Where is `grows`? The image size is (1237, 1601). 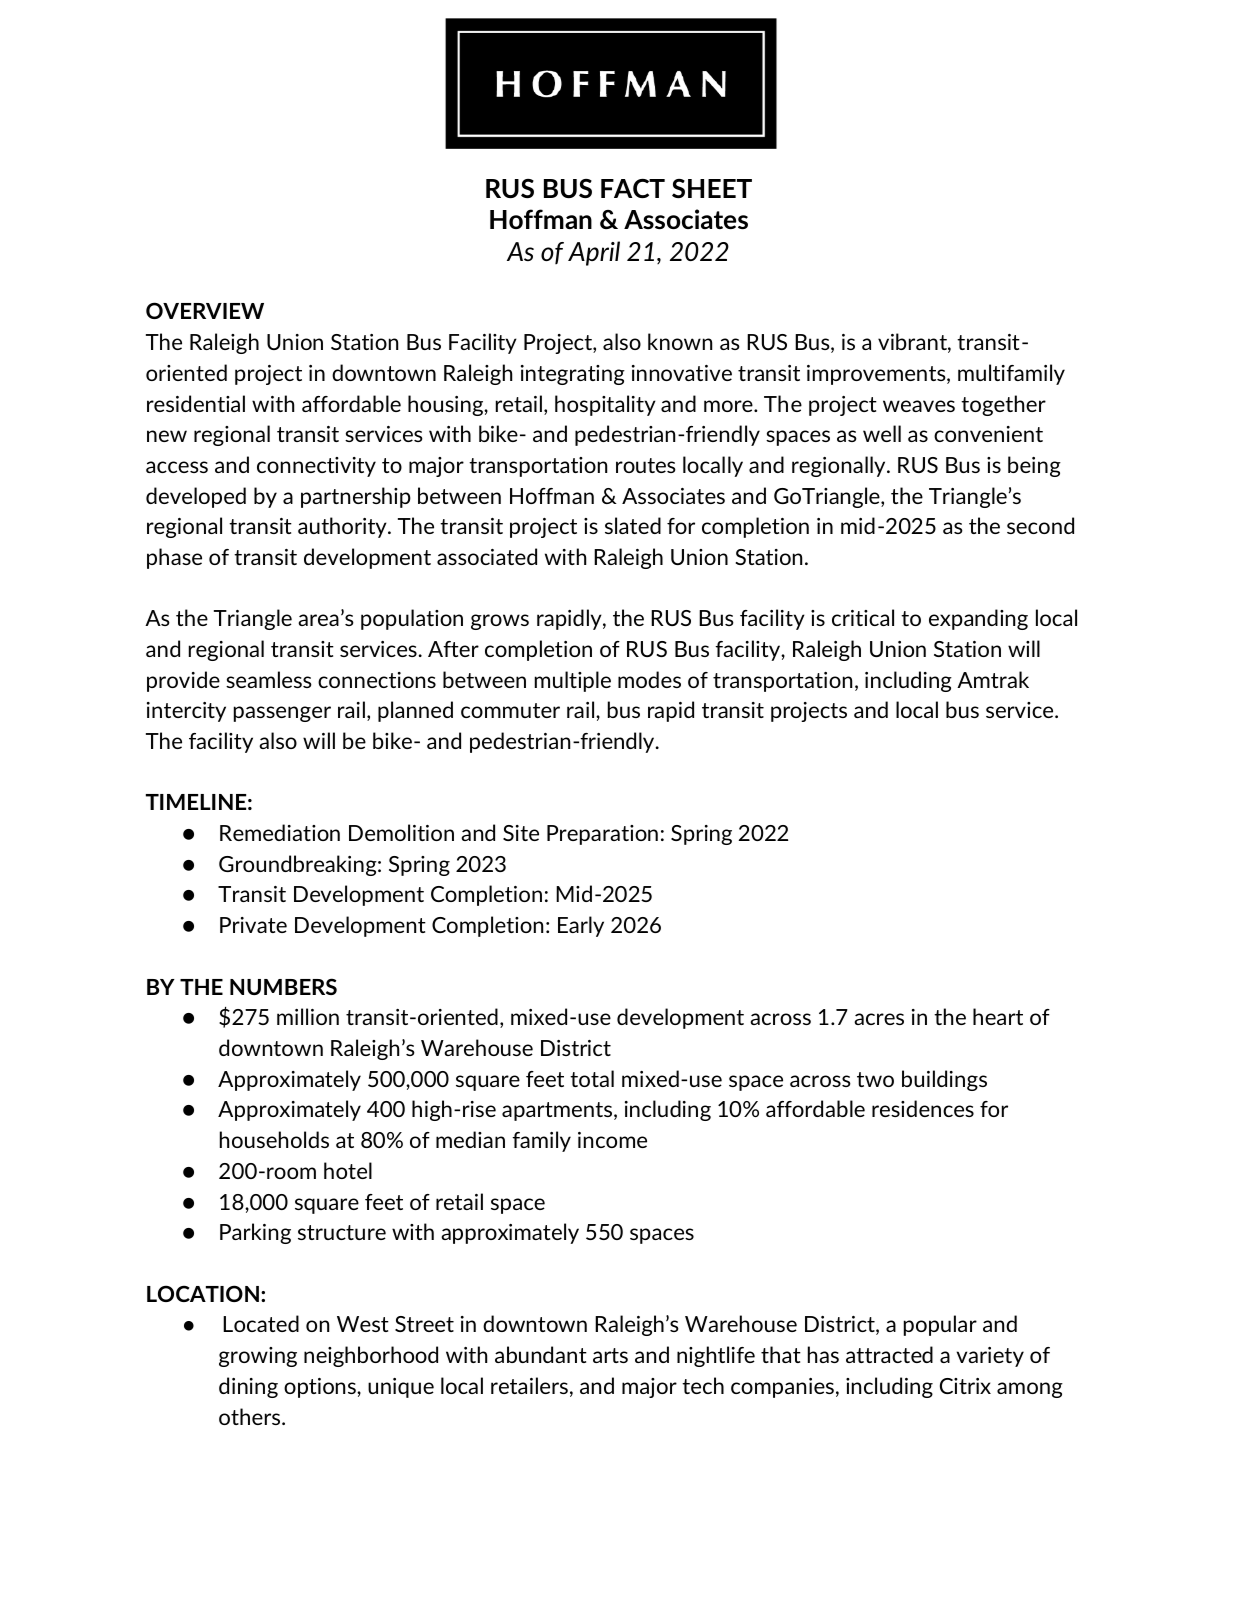
grows is located at coordinates (500, 622).
